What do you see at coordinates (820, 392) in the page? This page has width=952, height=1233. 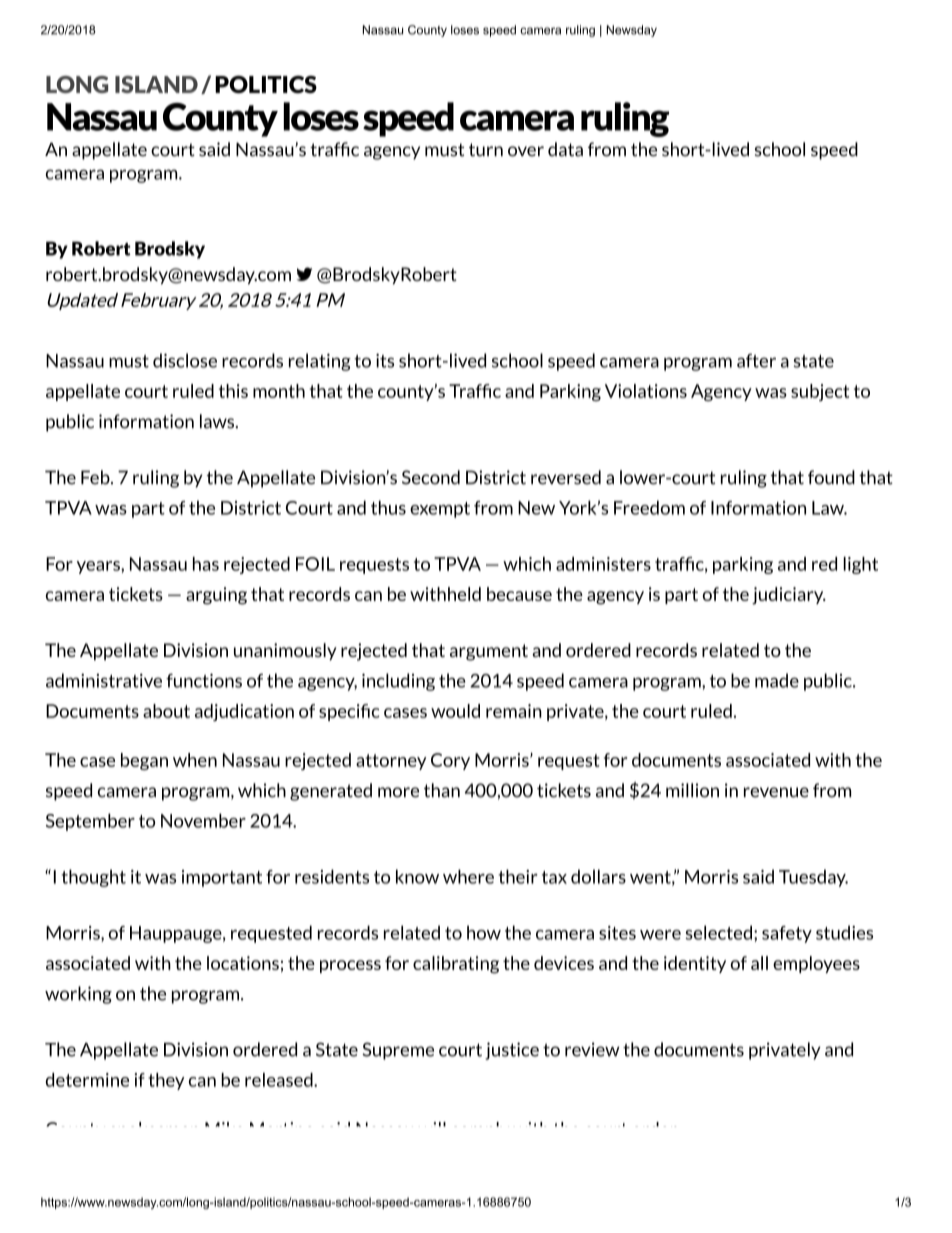 I see `subject` at bounding box center [820, 392].
